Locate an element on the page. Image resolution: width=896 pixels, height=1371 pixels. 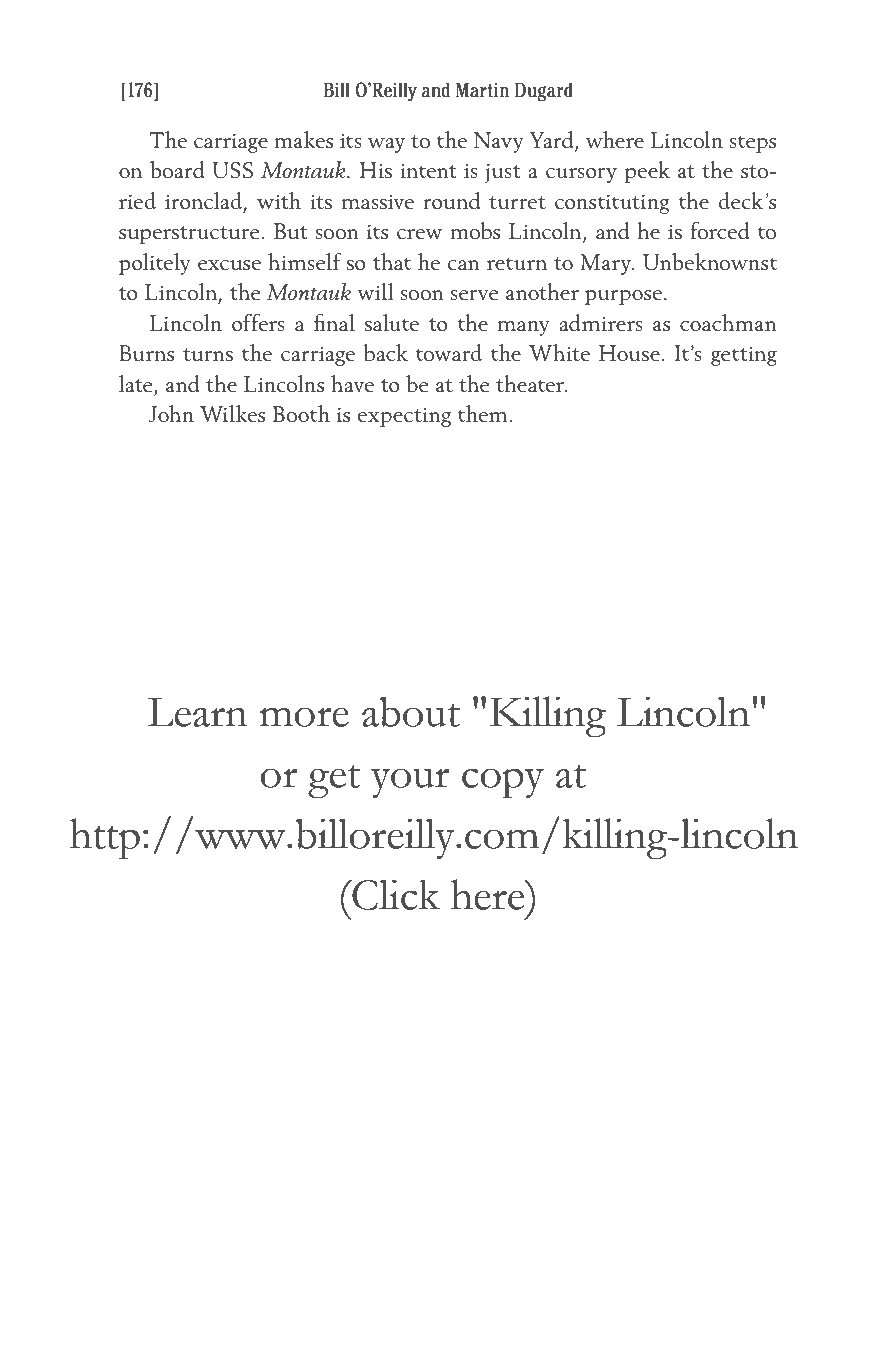
peek is located at coordinates (647, 172).
